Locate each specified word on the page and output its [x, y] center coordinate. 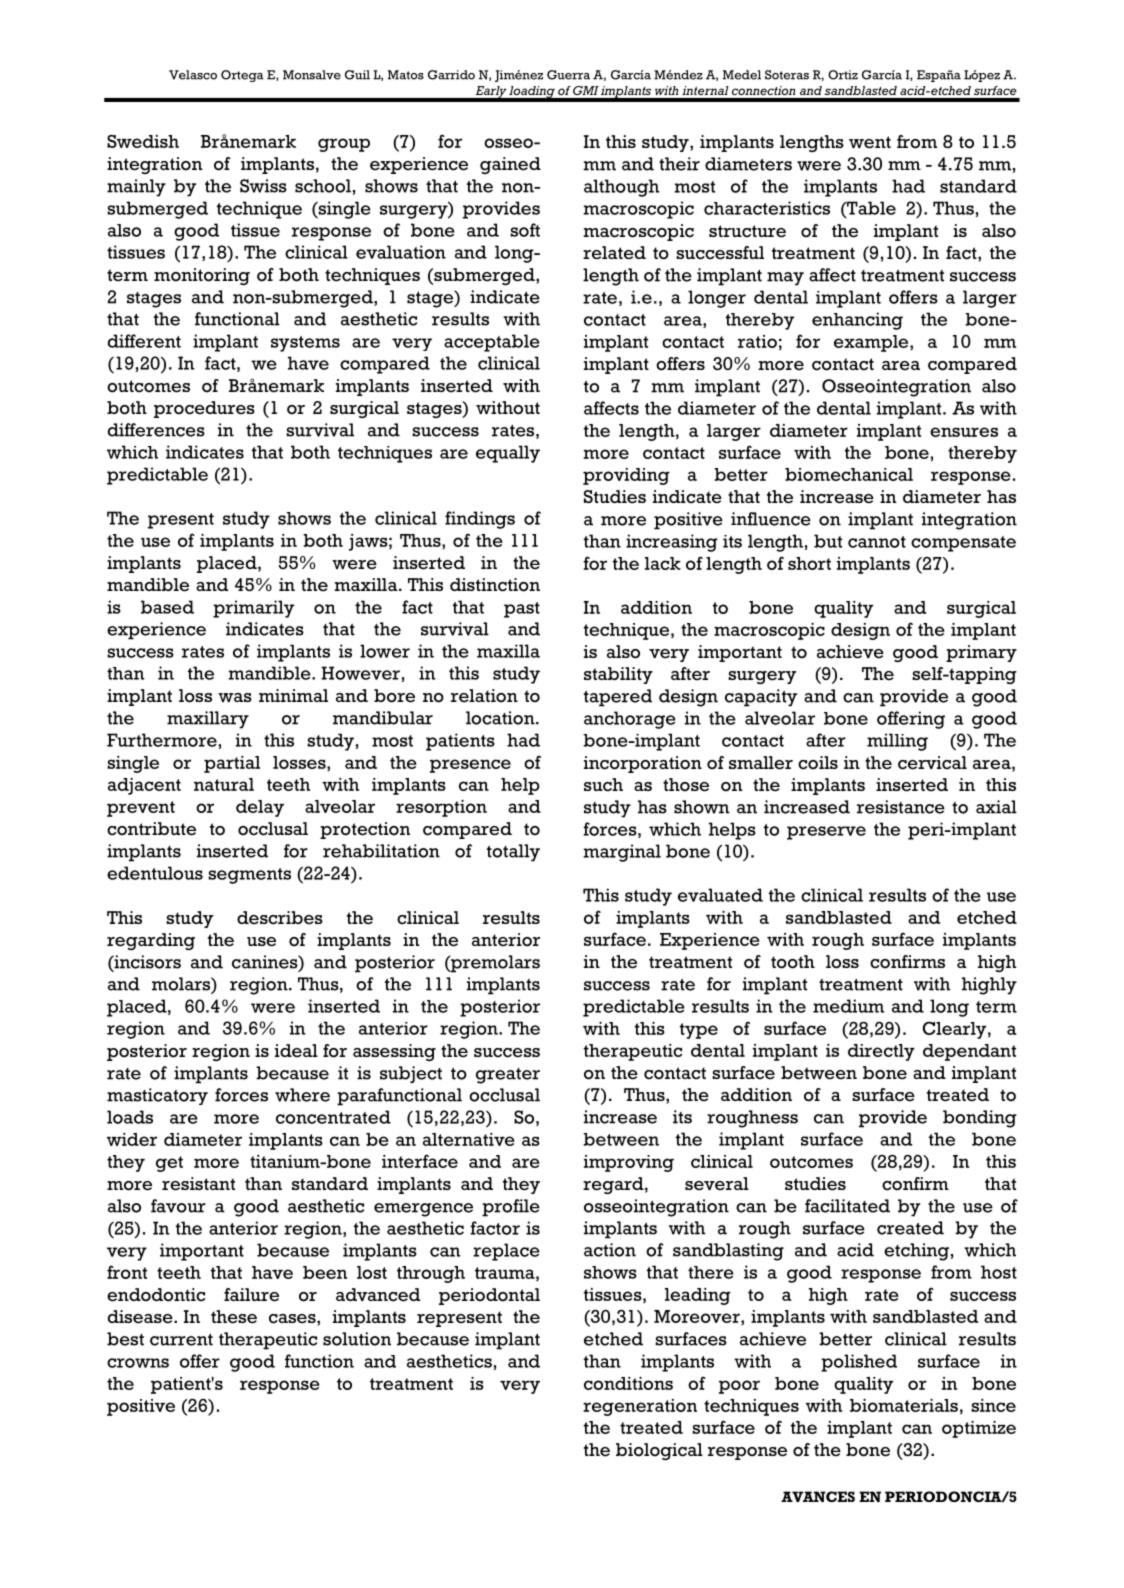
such [603, 785]
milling [897, 742]
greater [508, 1076]
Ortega [242, 76]
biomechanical [849, 474]
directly [881, 1052]
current [181, 1339]
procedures [204, 409]
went [870, 142]
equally [508, 454]
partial [232, 764]
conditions [628, 1383]
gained [510, 165]
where [302, 1095]
